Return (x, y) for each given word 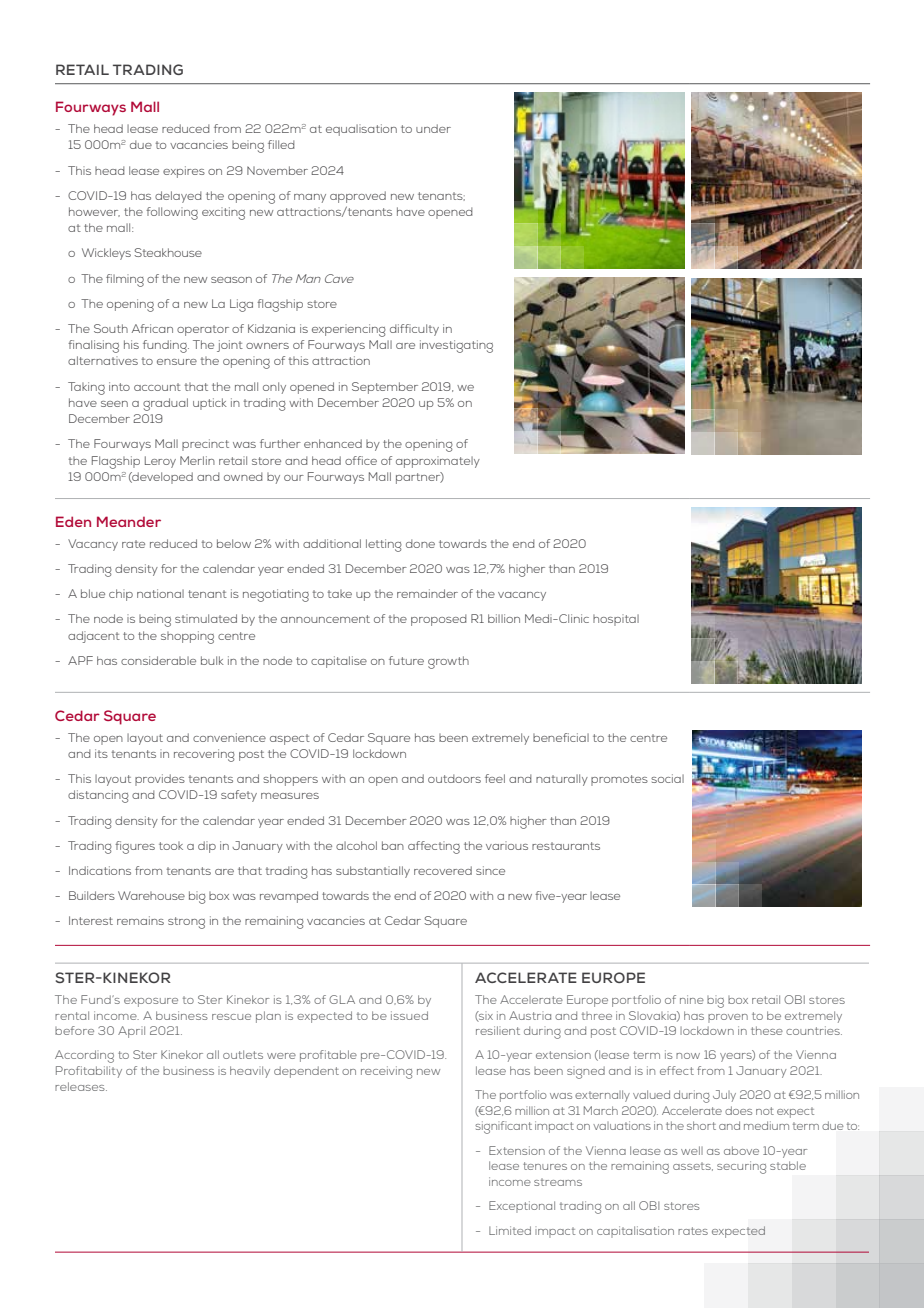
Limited (510, 1230)
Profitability (89, 1072)
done (420, 543)
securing (741, 1167)
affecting (434, 847)
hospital (616, 620)
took (171, 846)
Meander (129, 521)
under (433, 128)
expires (184, 172)
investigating (456, 346)
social (667, 778)
